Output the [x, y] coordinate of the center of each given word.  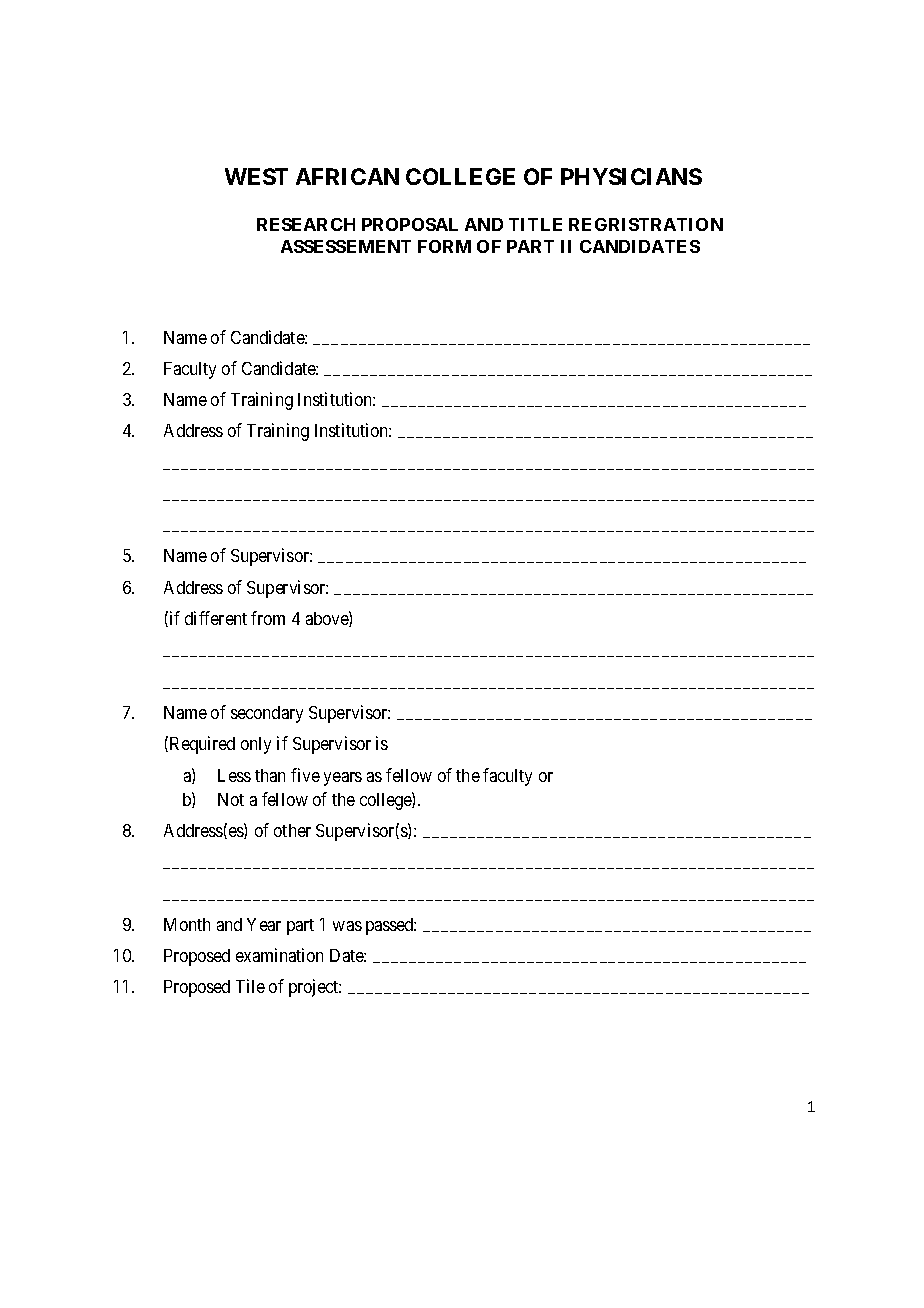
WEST [256, 176]
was [347, 926]
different [216, 618]
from [268, 618]
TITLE [535, 224]
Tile [250, 986]
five [305, 775]
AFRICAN [347, 176]
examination [279, 955]
